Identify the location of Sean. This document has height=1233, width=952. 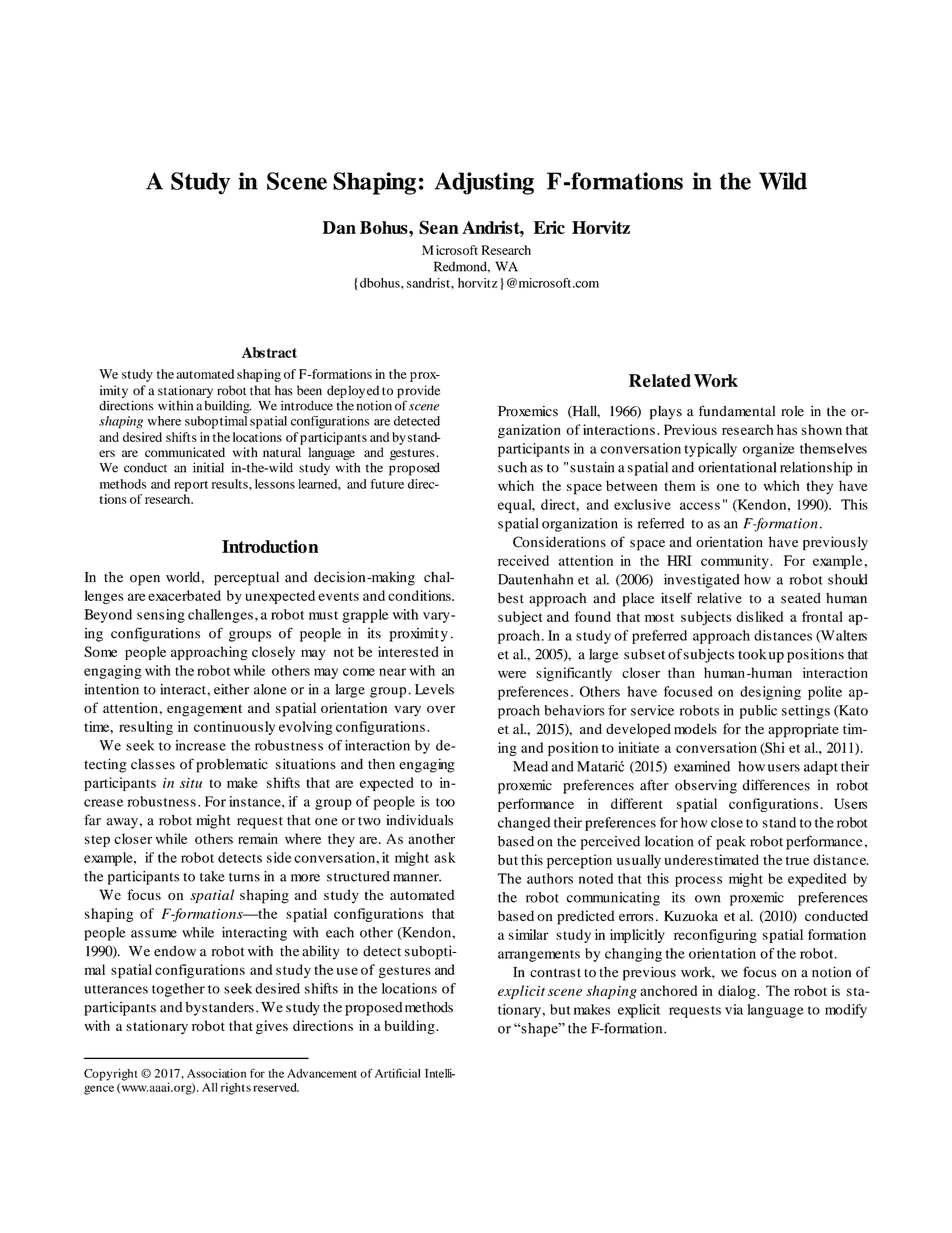
(439, 227).
